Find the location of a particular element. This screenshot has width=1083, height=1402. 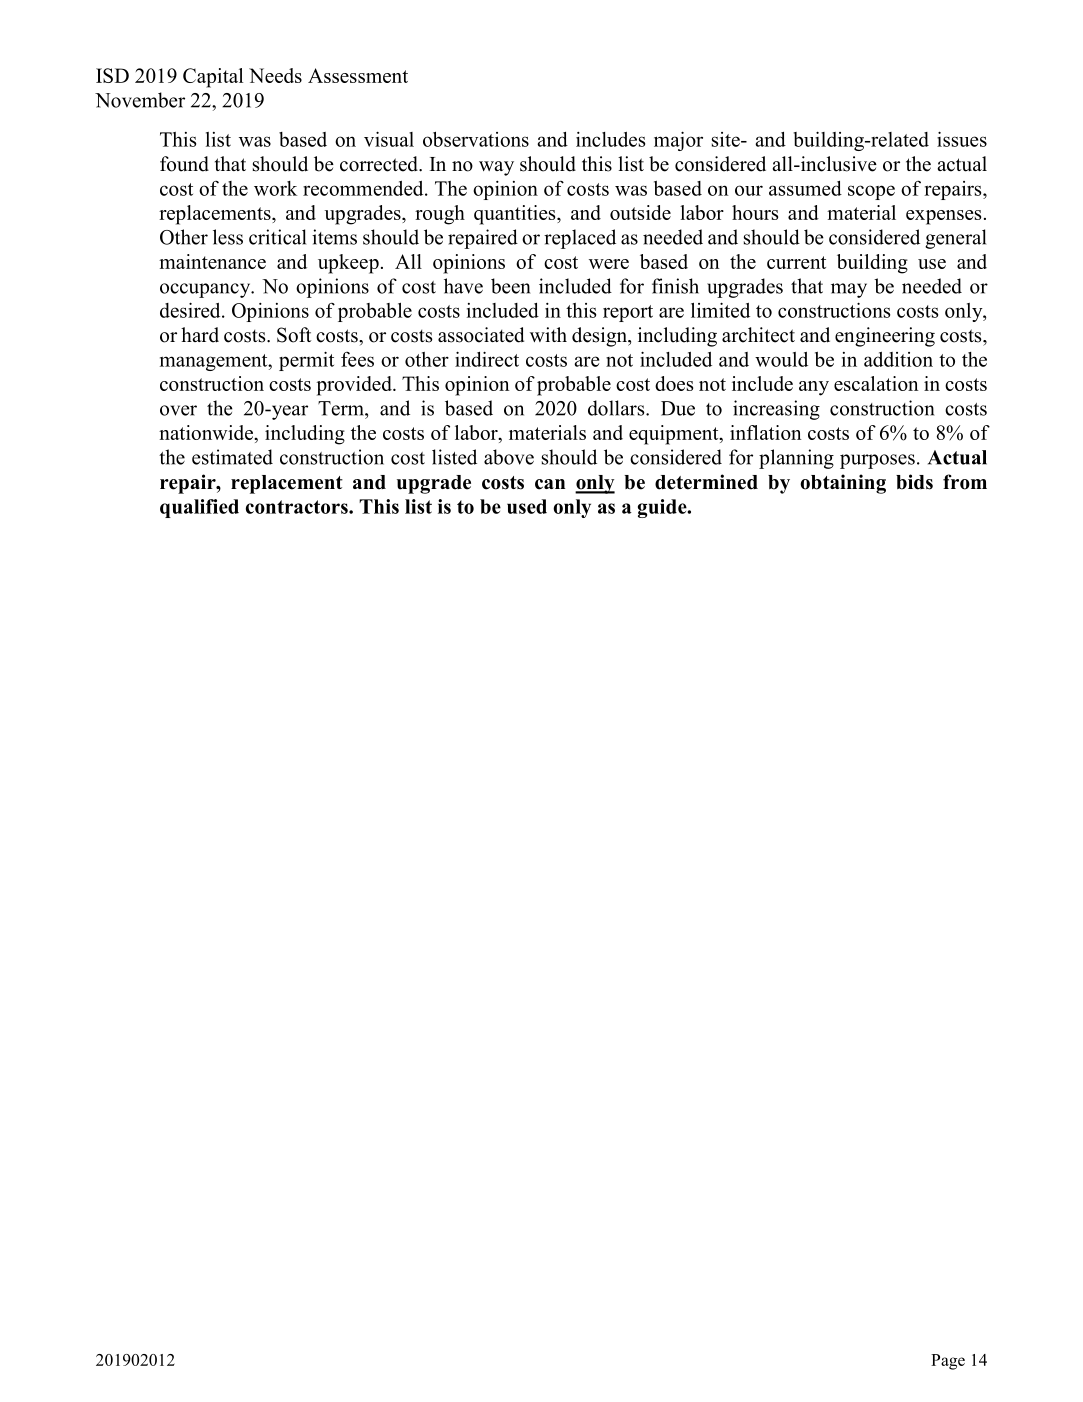

used is located at coordinates (527, 506).
